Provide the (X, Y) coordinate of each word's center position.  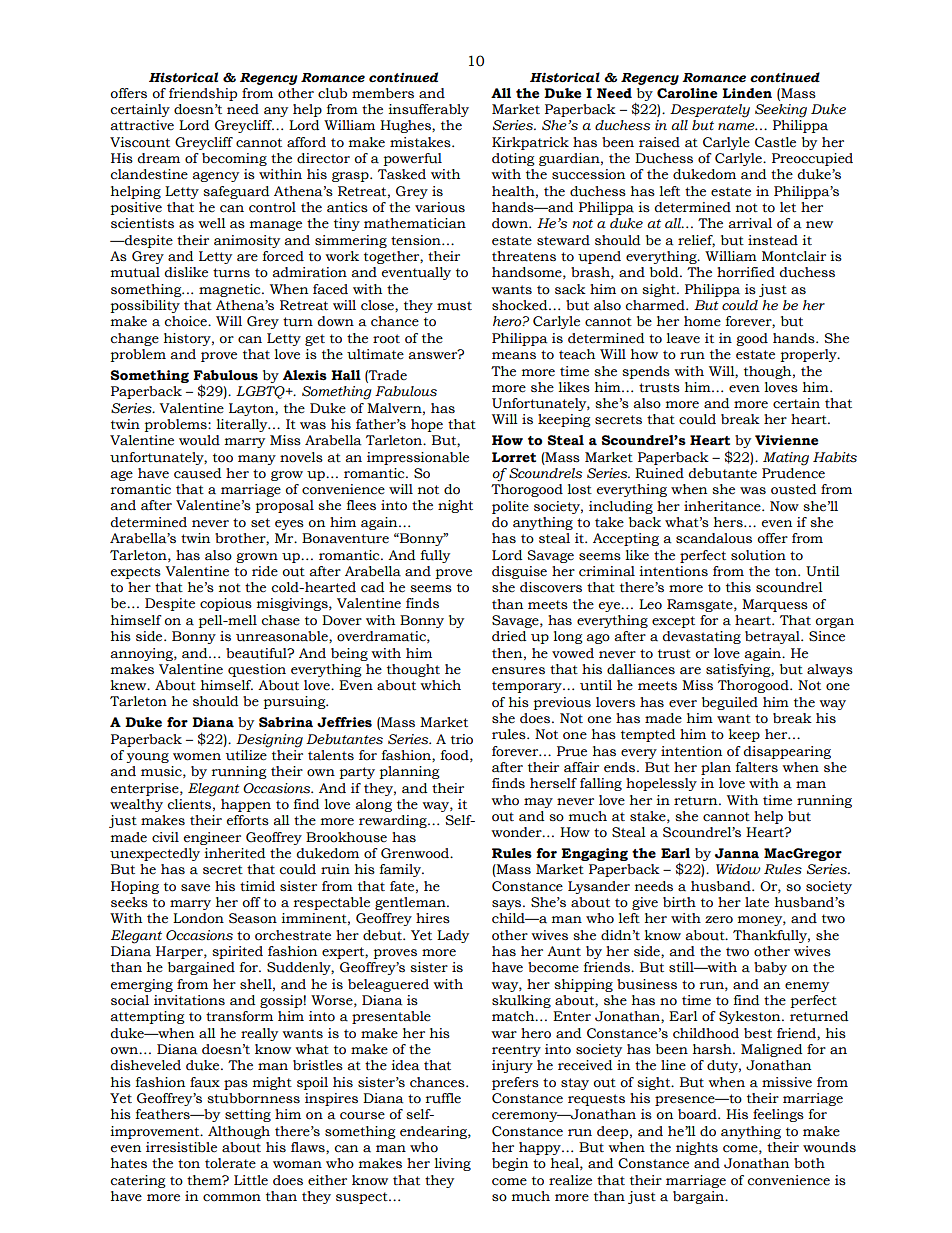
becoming (234, 159)
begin (510, 1164)
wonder (517, 832)
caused (198, 473)
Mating (786, 459)
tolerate (230, 1163)
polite (510, 507)
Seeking (781, 111)
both (809, 1163)
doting (513, 159)
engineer (212, 838)
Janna (737, 853)
